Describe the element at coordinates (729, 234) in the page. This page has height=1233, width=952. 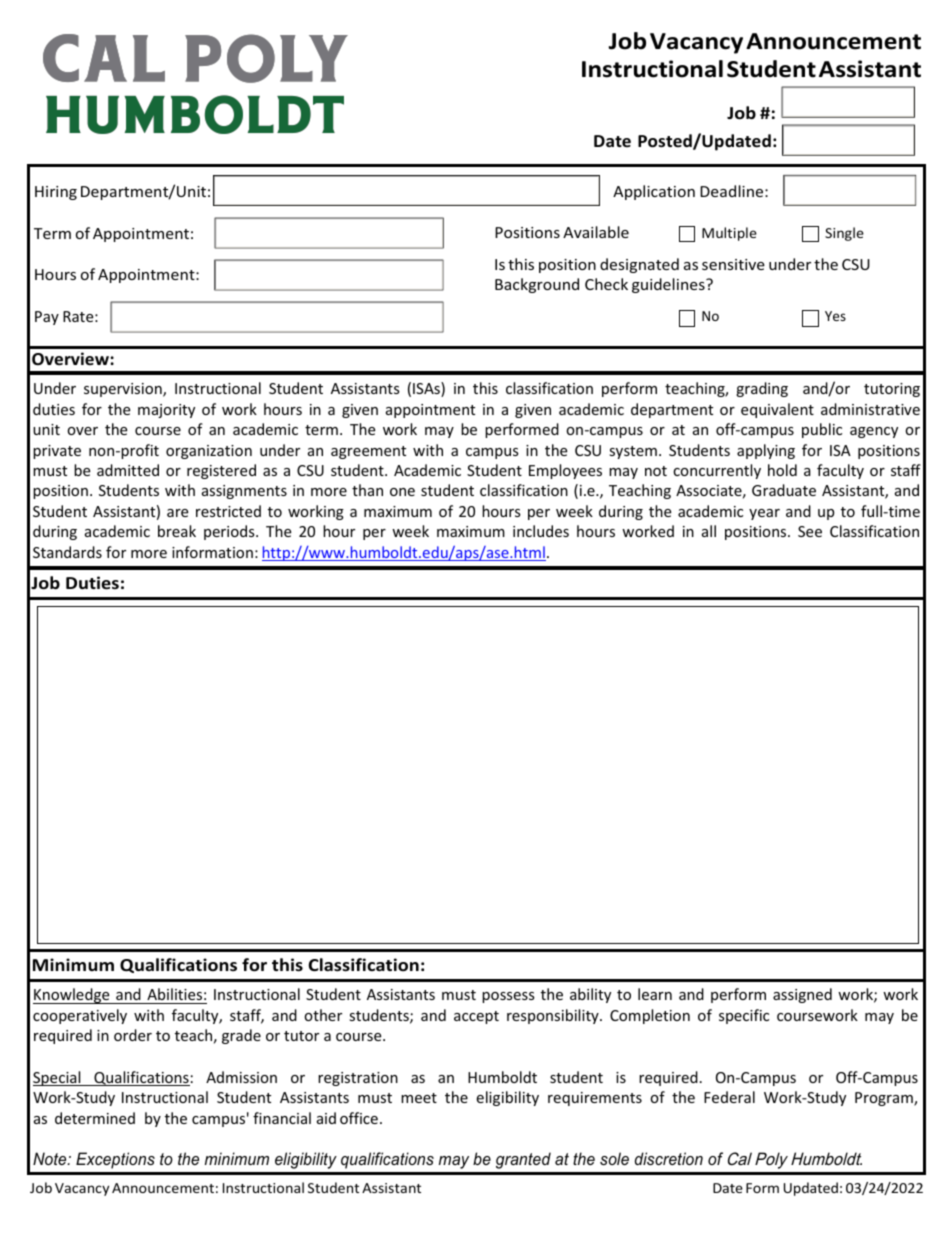
I see `Multiple` at that location.
